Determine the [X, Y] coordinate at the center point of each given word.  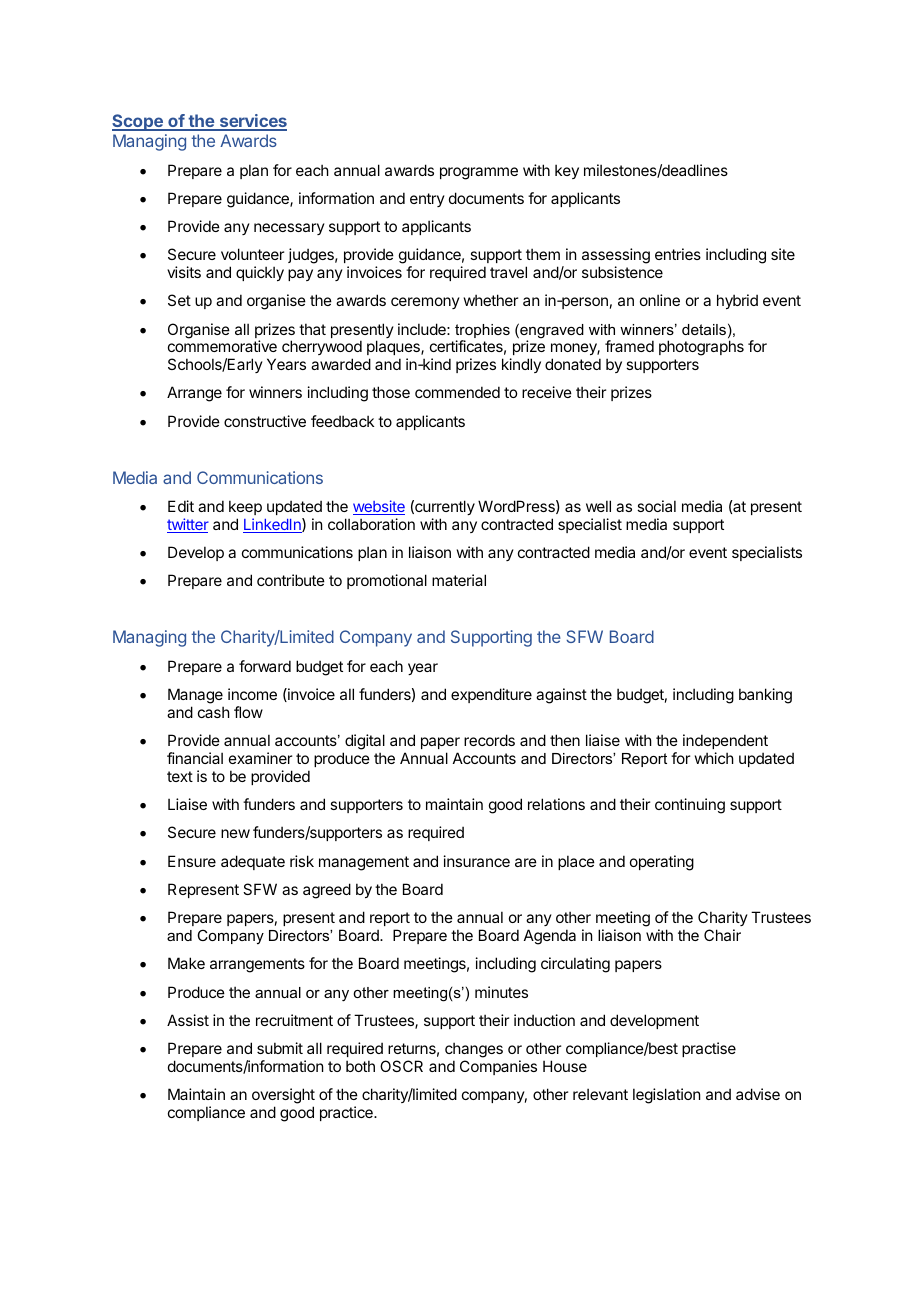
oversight [283, 1097]
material [459, 580]
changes [474, 1050]
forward [265, 666]
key [567, 171]
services [252, 122]
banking [765, 696]
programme [479, 173]
